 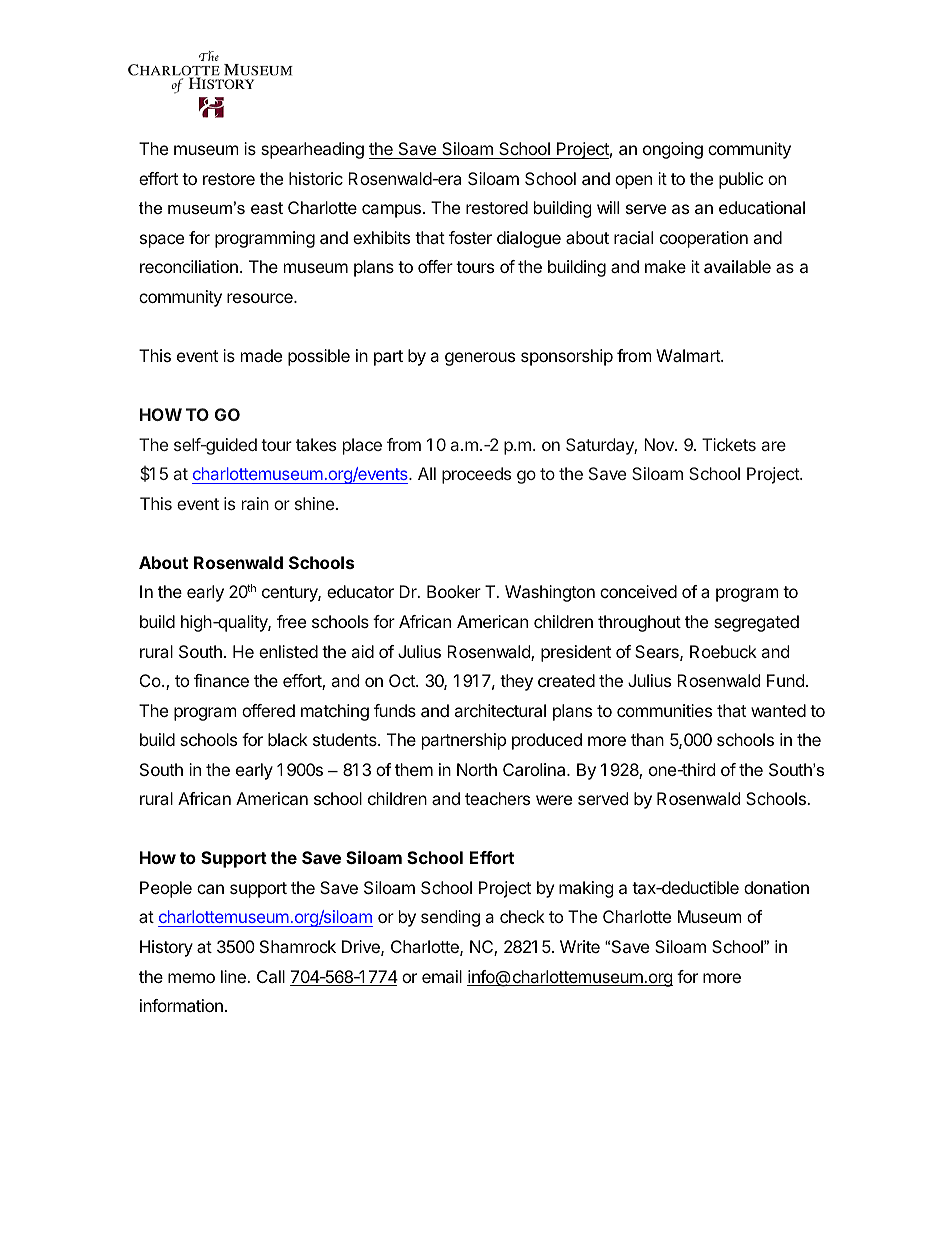 I want to click on east, so click(x=267, y=208).
